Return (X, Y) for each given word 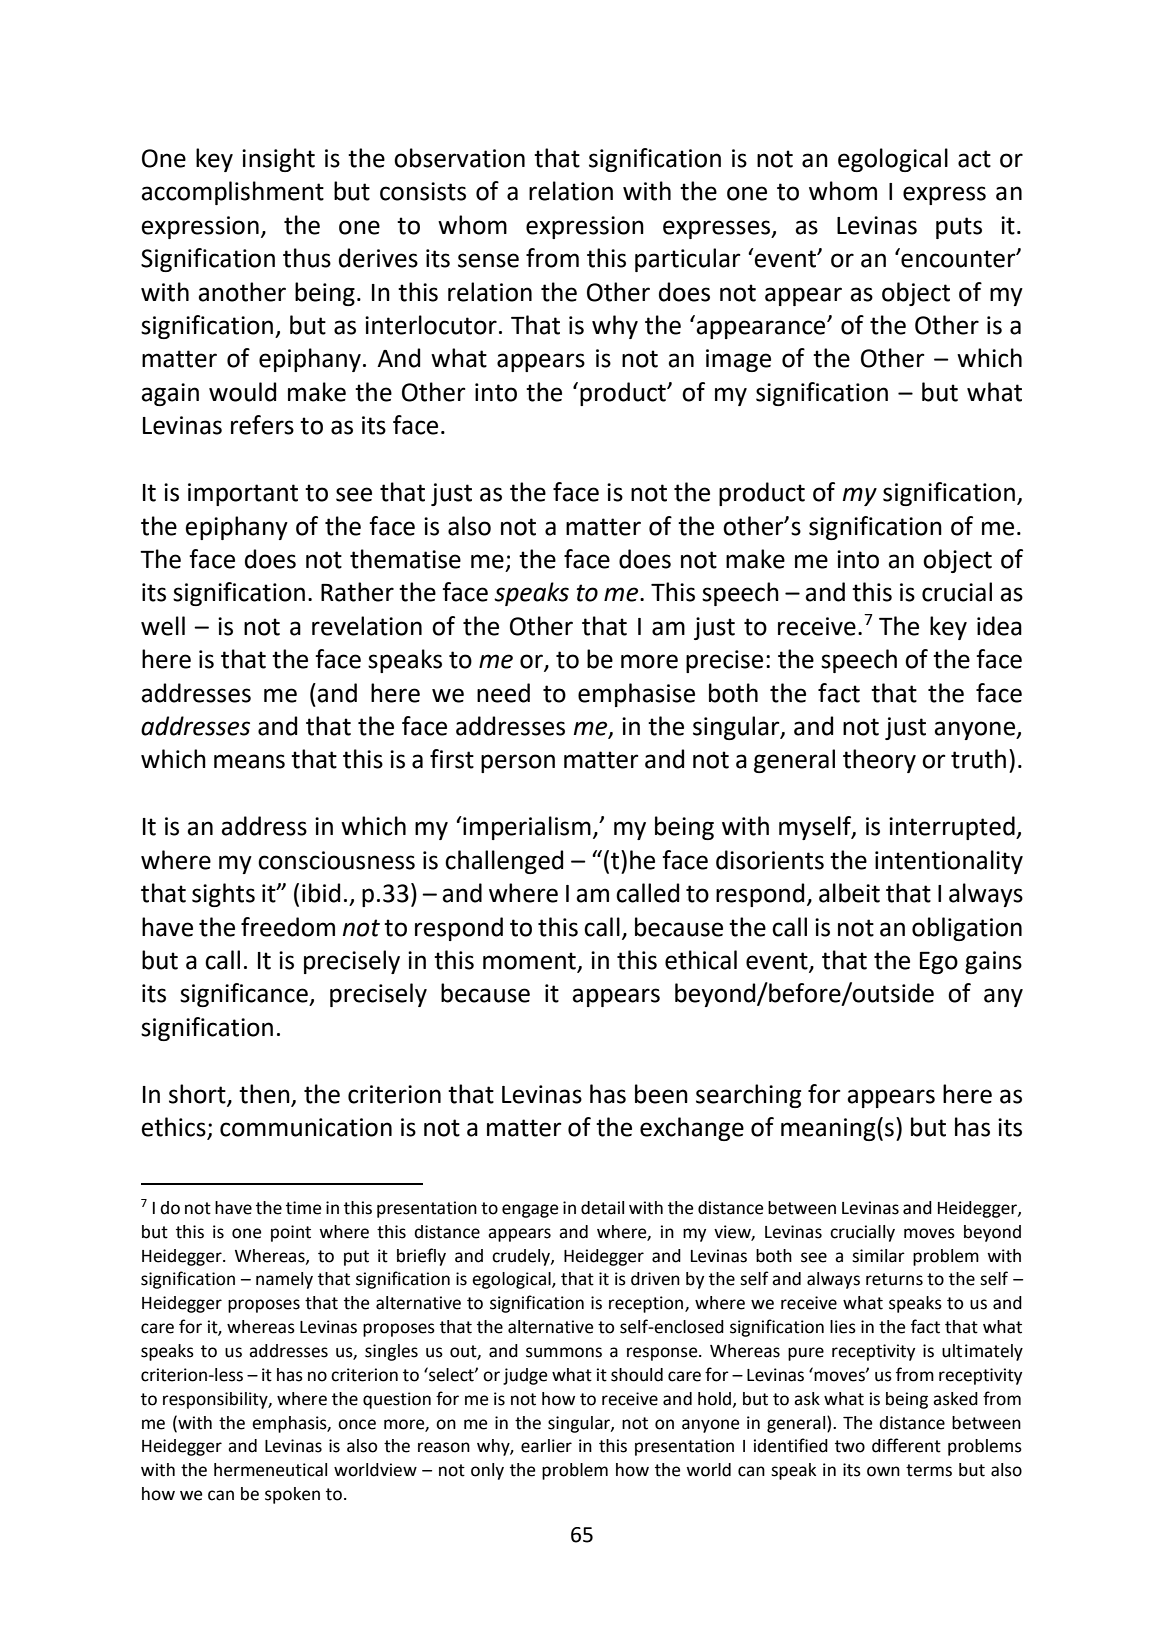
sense (488, 260)
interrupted (953, 828)
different (906, 1445)
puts (959, 228)
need (503, 693)
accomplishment (232, 193)
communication (306, 1127)
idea (999, 626)
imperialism (526, 828)
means (249, 761)
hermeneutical (270, 1470)
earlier (546, 1446)
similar (878, 1256)
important (243, 494)
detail (602, 1208)
